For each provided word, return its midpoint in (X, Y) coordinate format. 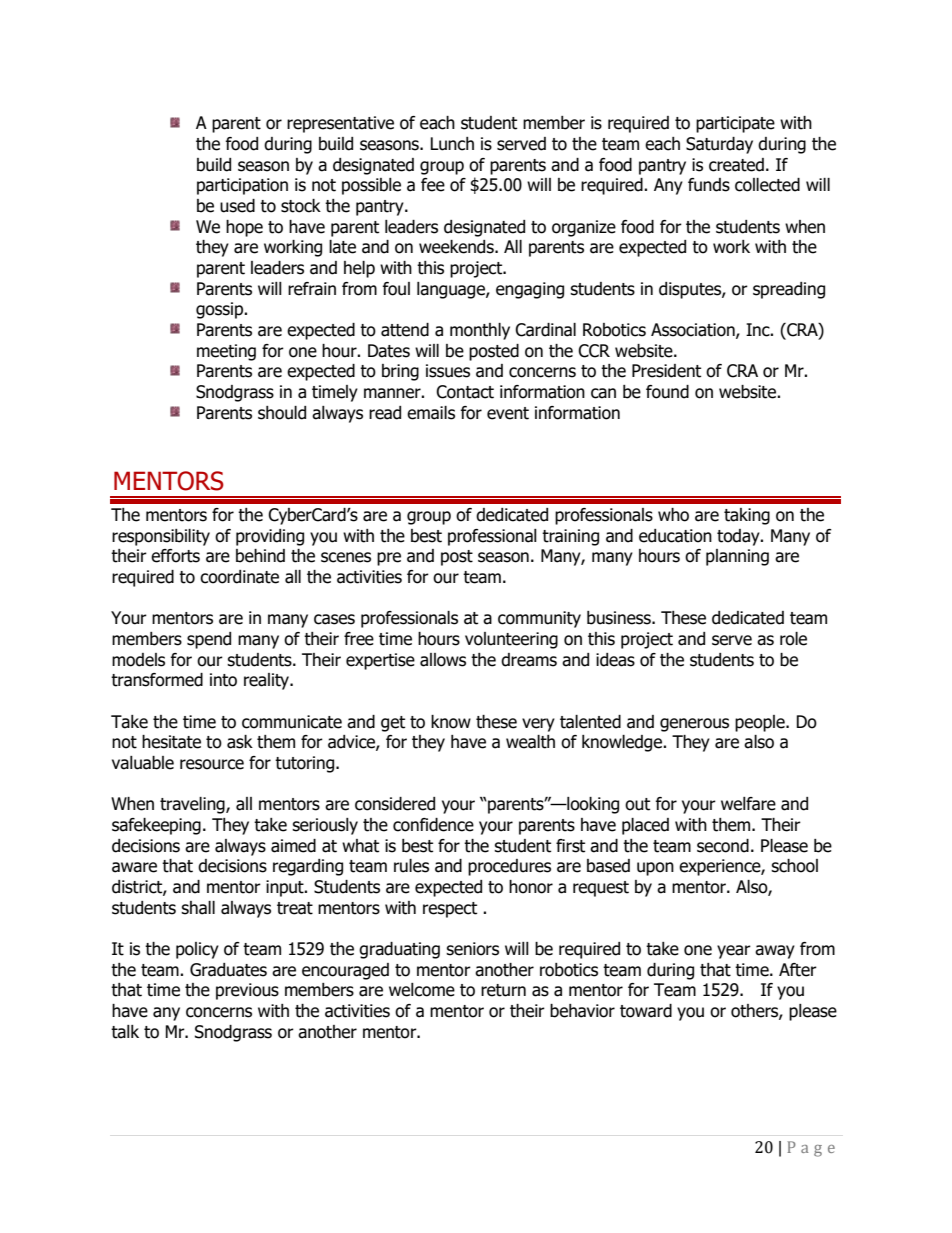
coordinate (239, 577)
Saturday (719, 145)
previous (247, 991)
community (539, 619)
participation (242, 186)
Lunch (452, 144)
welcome (422, 990)
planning (737, 557)
